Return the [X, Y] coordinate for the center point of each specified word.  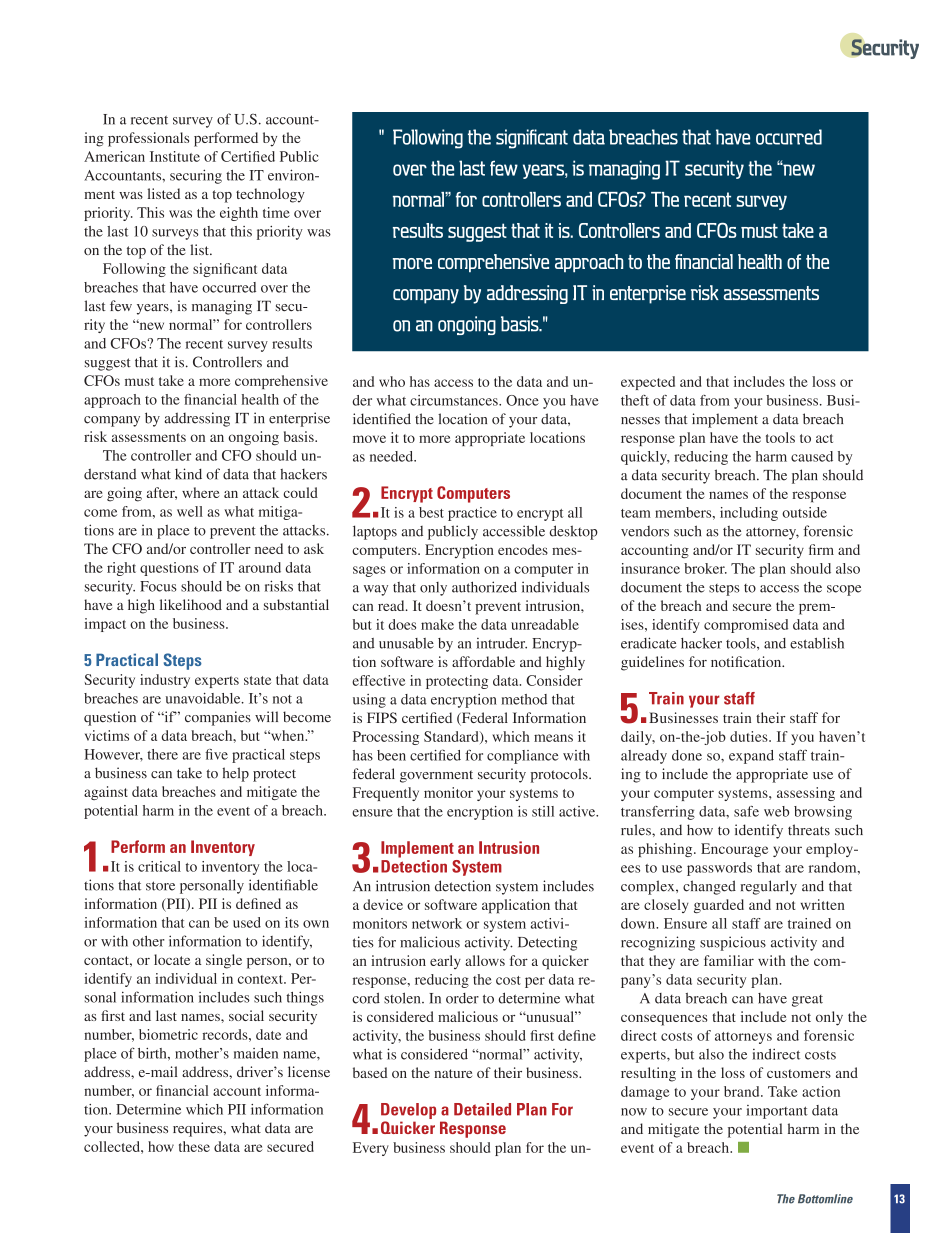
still [543, 811]
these [194, 1146]
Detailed [482, 1109]
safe [746, 811]
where [201, 492]
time [276, 212]
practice [472, 514]
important [777, 1112]
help [236, 774]
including [749, 514]
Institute [175, 156]
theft [635, 400]
